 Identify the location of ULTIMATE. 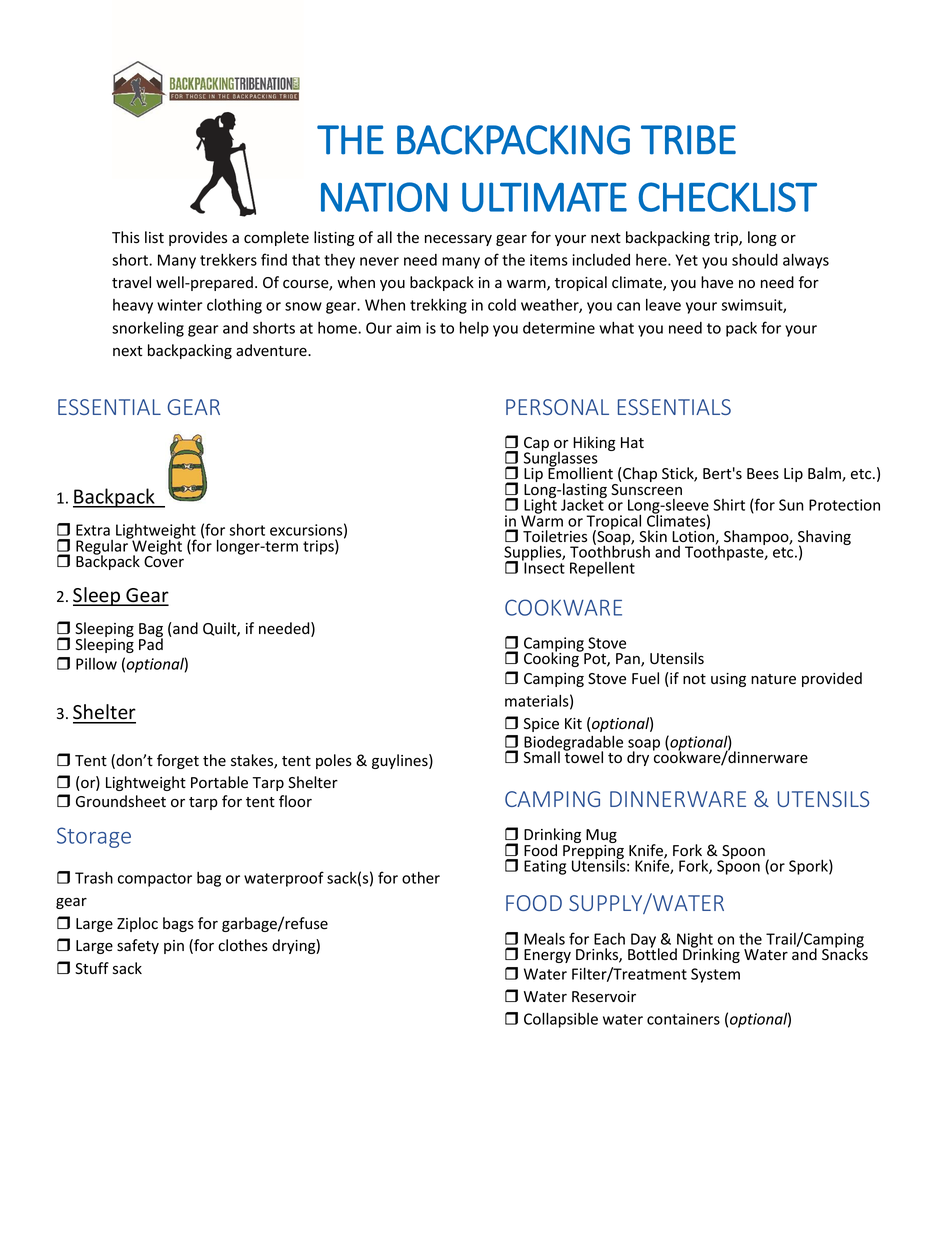
(544, 197).
